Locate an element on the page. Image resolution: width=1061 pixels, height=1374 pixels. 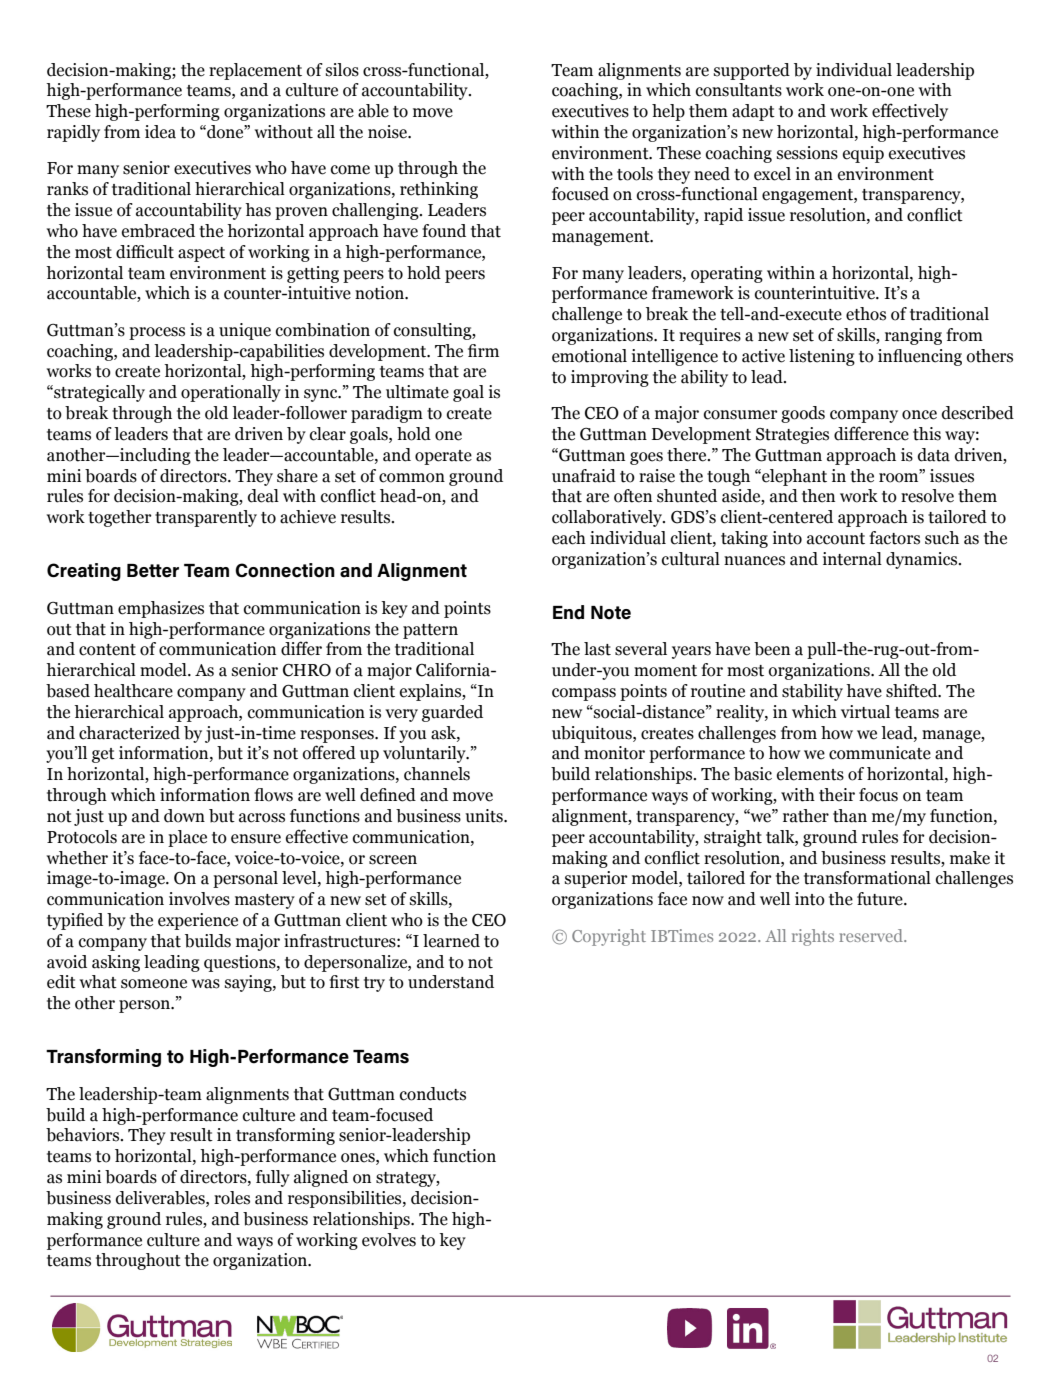
noise is located at coordinates (388, 132).
